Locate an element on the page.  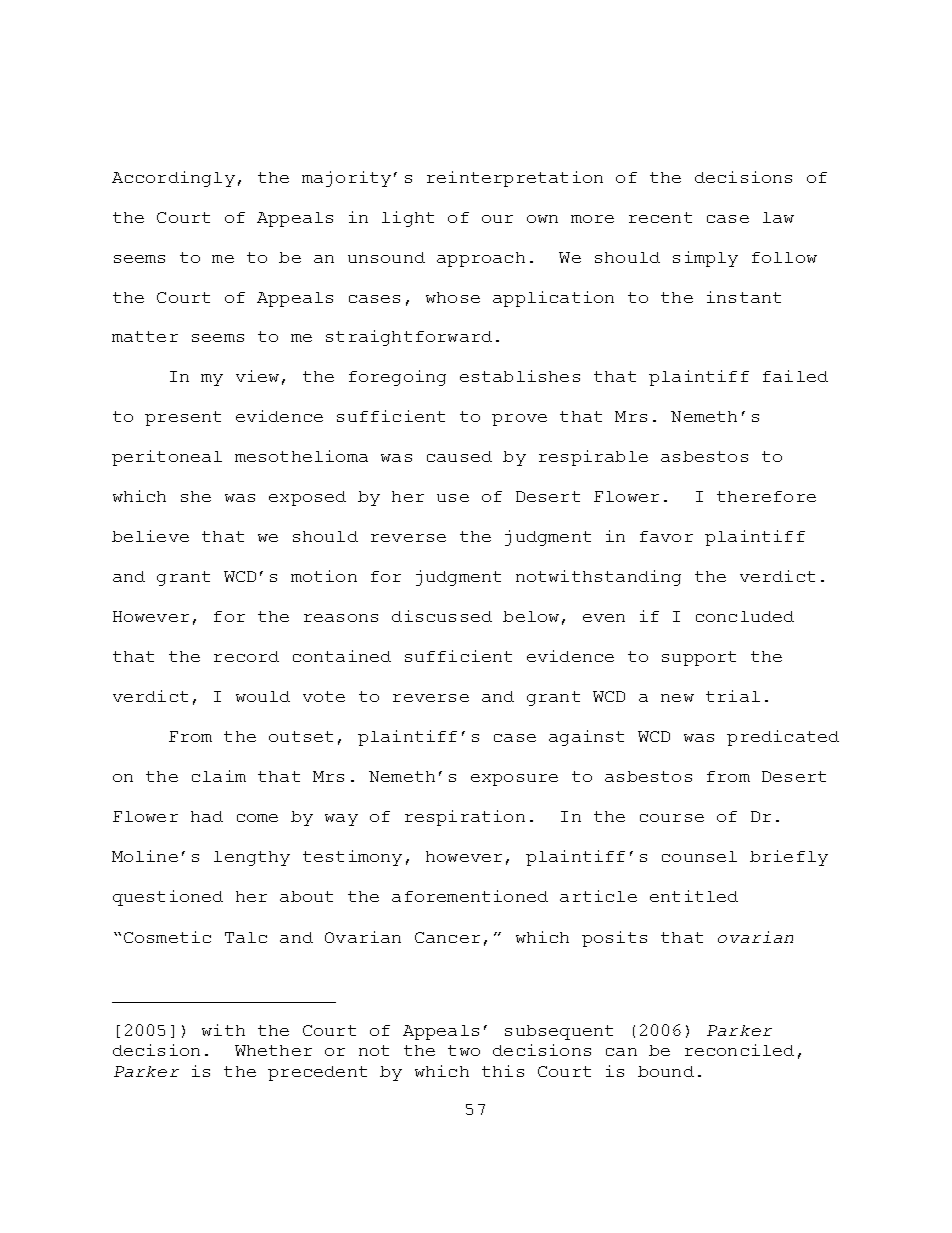
unsound is located at coordinates (386, 257).
